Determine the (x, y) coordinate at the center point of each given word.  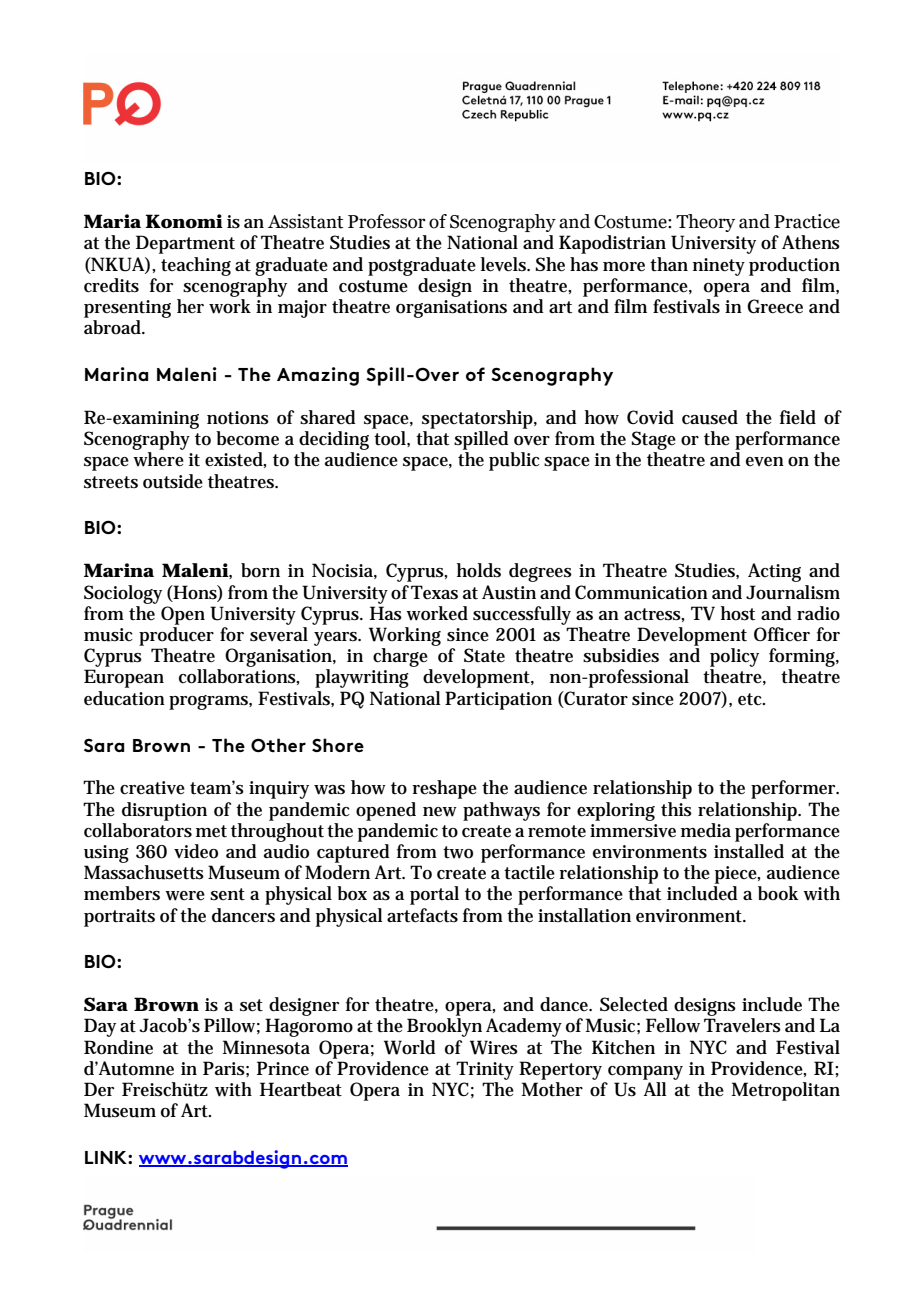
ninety (719, 267)
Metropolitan (786, 1091)
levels (505, 264)
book (778, 893)
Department (185, 244)
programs (210, 702)
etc (751, 699)
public (514, 461)
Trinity (485, 1070)
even (765, 462)
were (185, 896)
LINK (107, 1157)
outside (173, 481)
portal (434, 895)
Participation (498, 700)
